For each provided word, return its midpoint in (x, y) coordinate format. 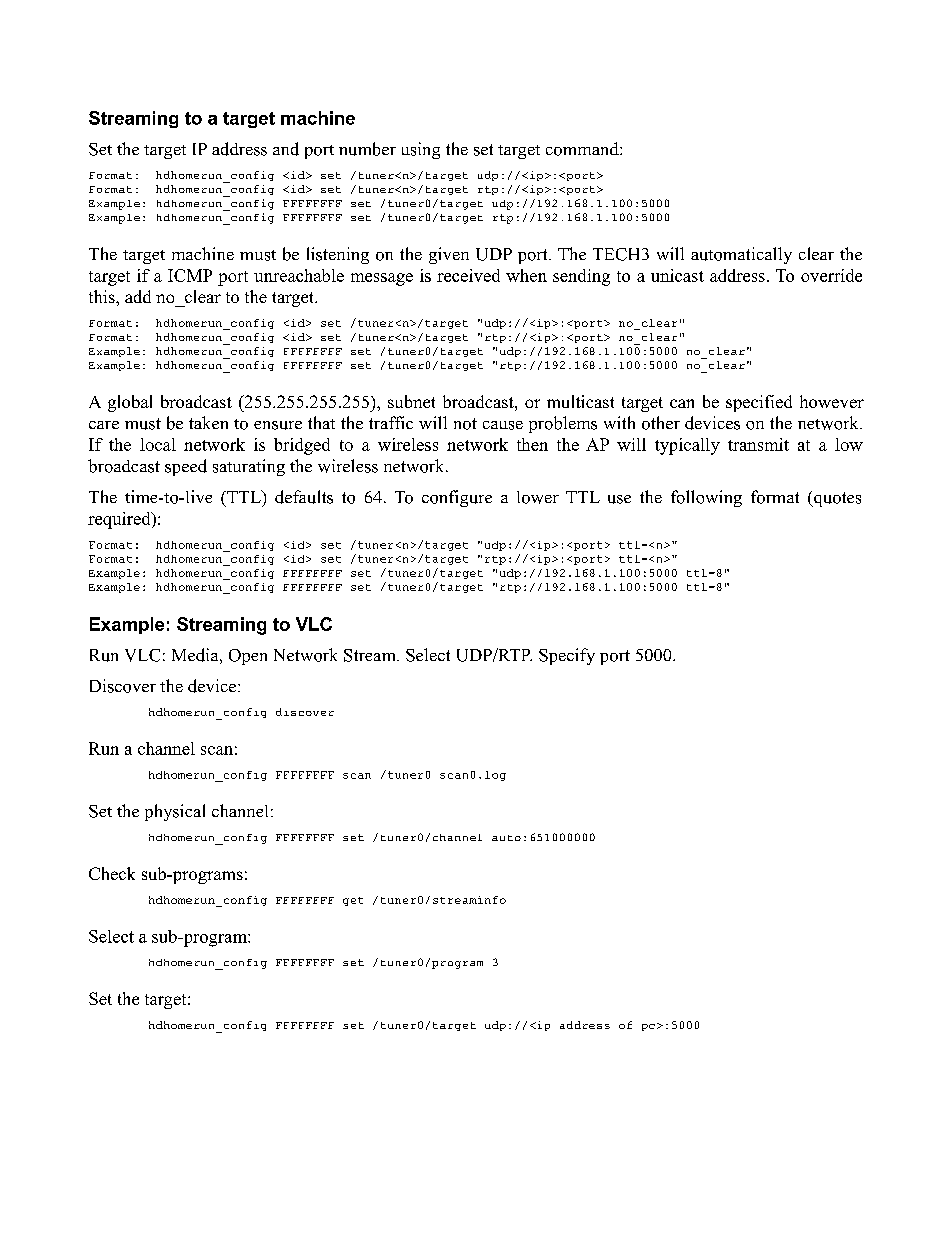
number (367, 149)
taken (208, 422)
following (706, 498)
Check (112, 873)
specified (759, 403)
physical (175, 812)
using (421, 150)
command (583, 149)
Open (248, 657)
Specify (567, 656)
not (465, 424)
